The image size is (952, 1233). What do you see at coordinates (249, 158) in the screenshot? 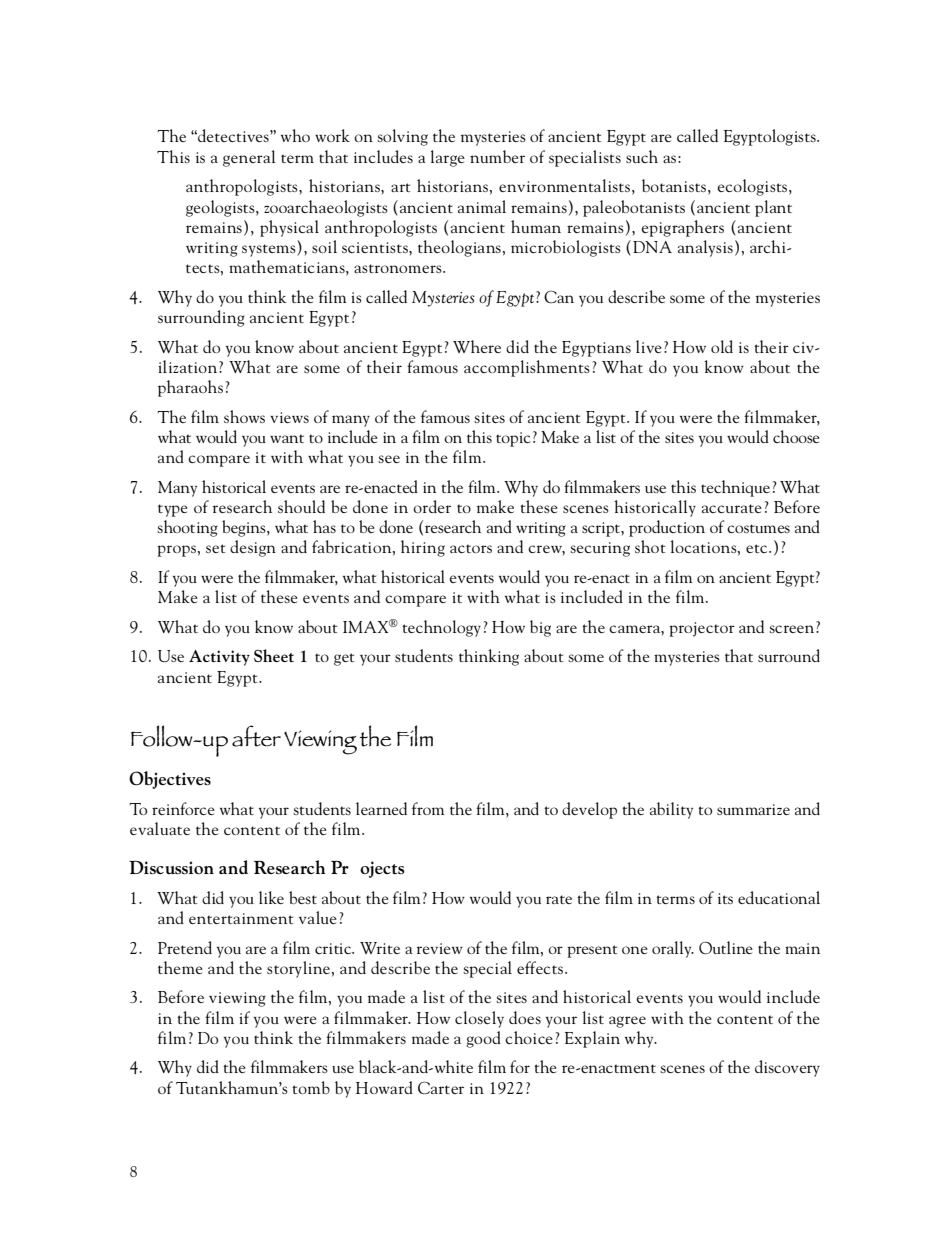
I see `general` at bounding box center [249, 158].
